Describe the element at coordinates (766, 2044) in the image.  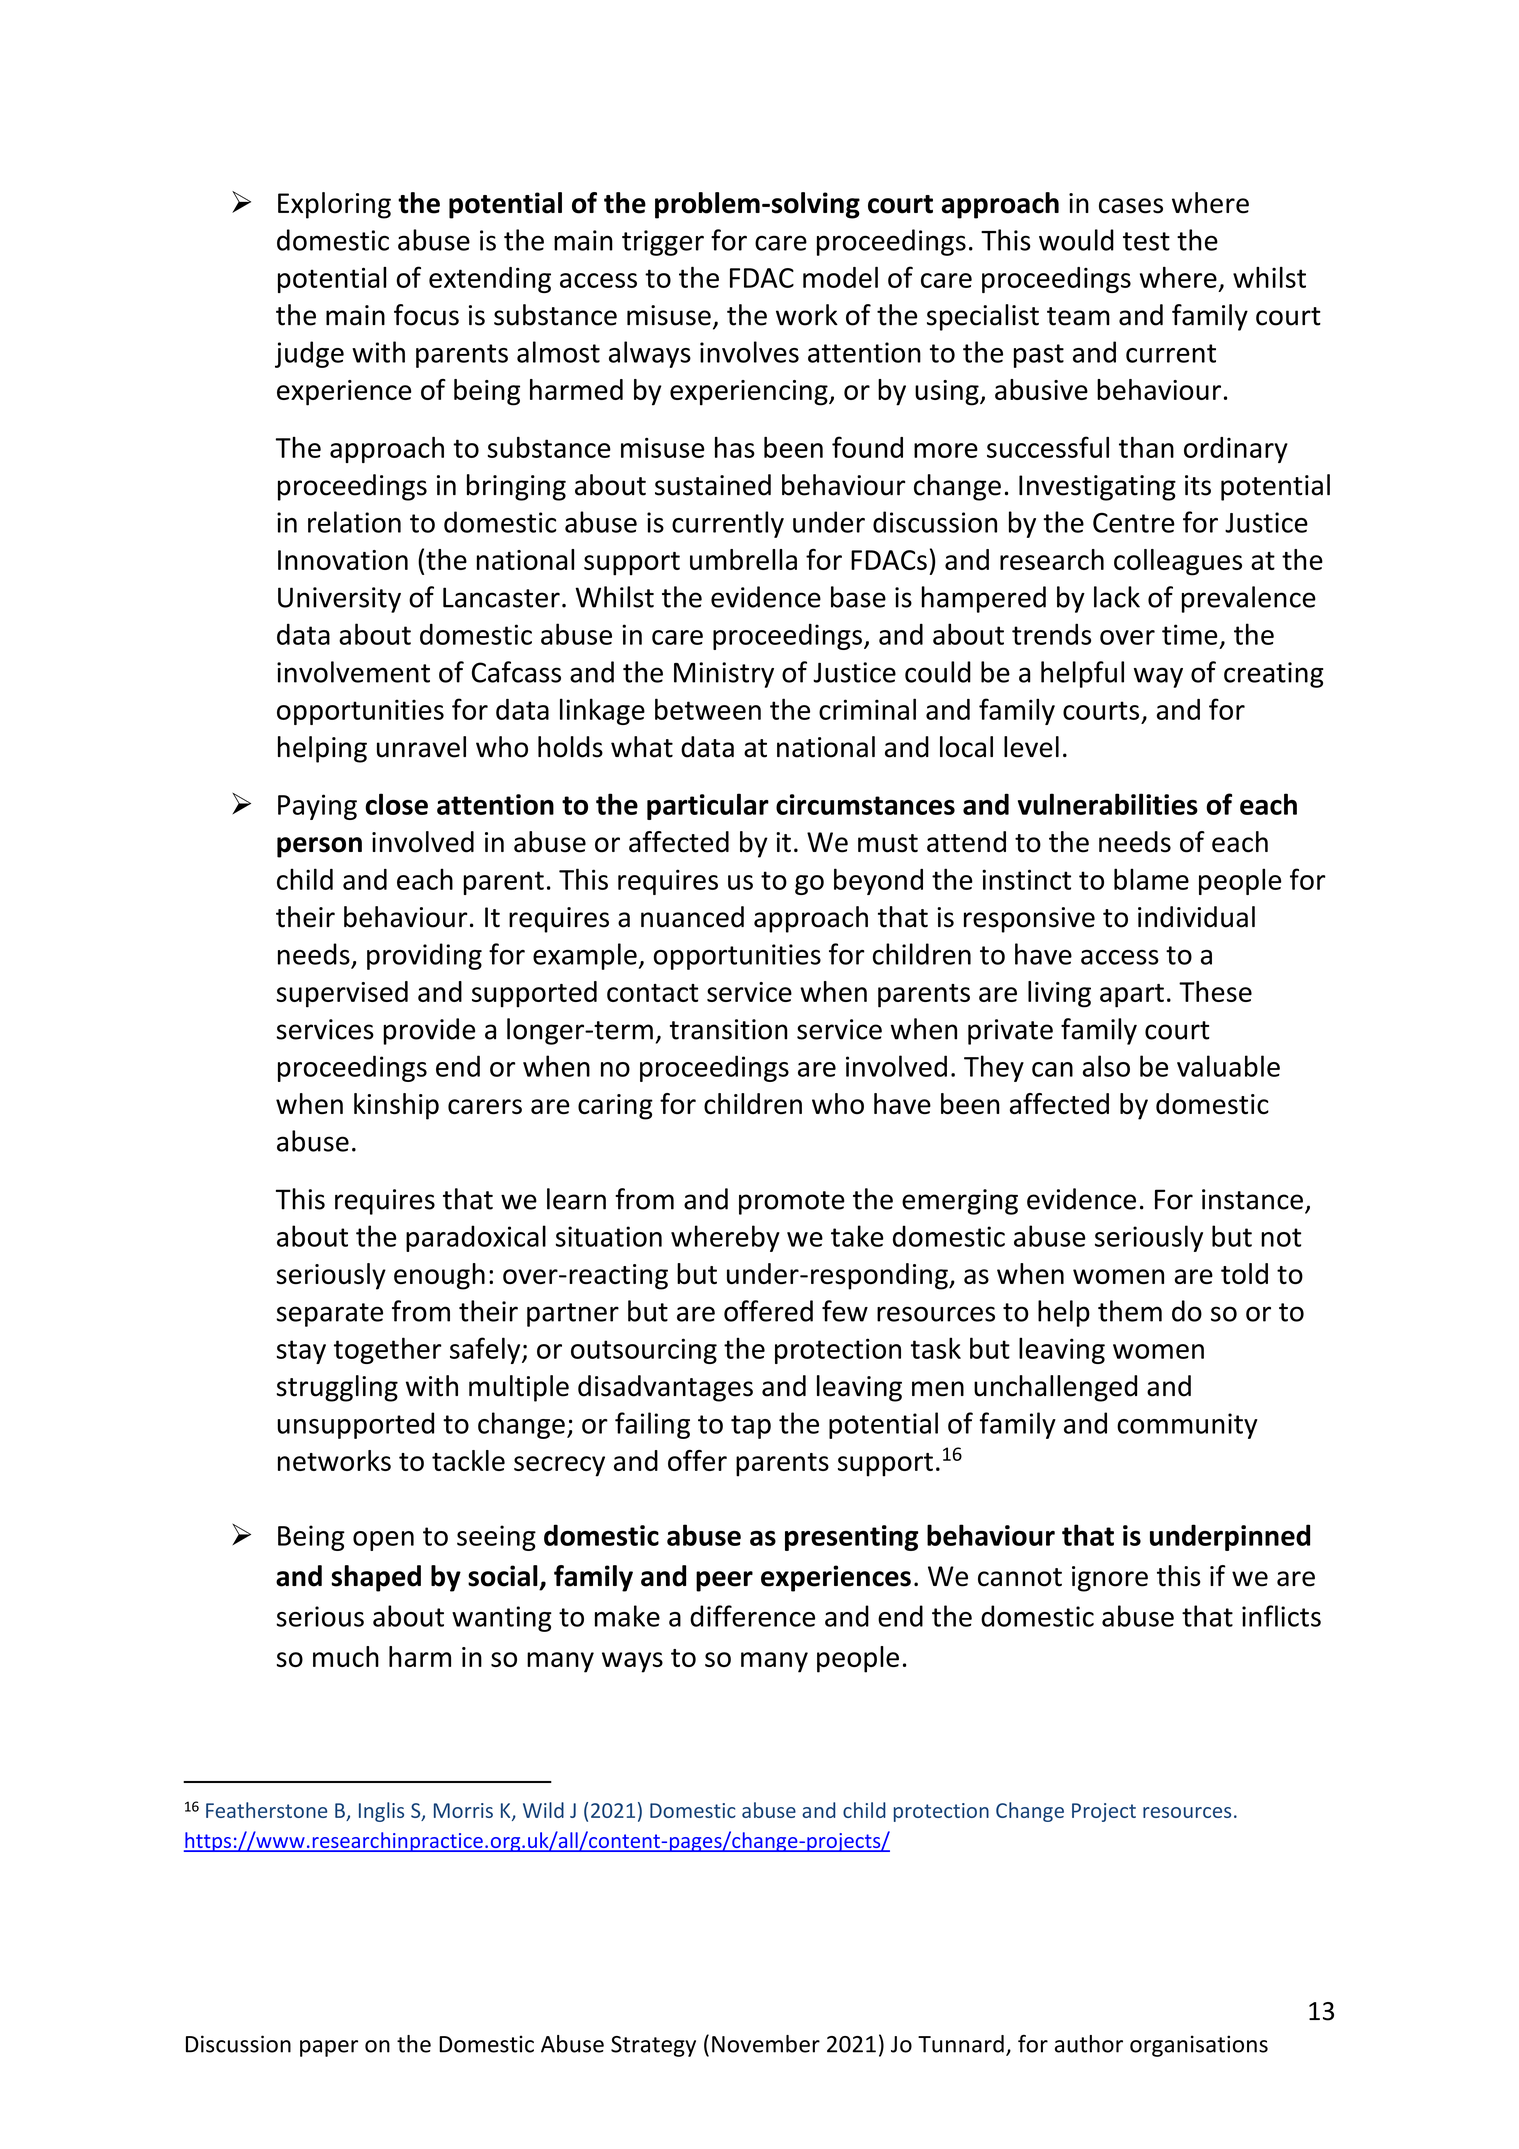
I see `November` at that location.
